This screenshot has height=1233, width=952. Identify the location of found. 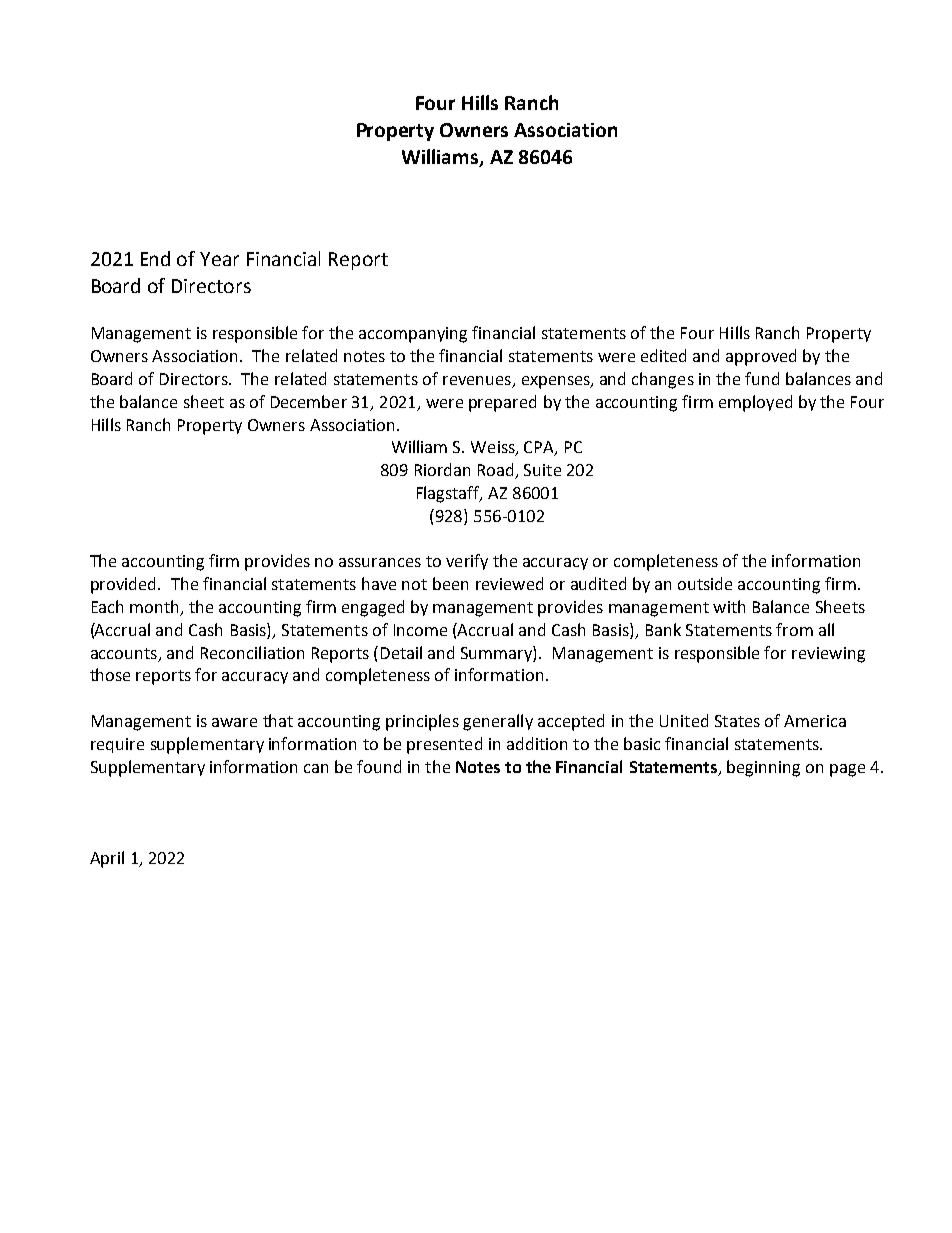
(379, 766).
